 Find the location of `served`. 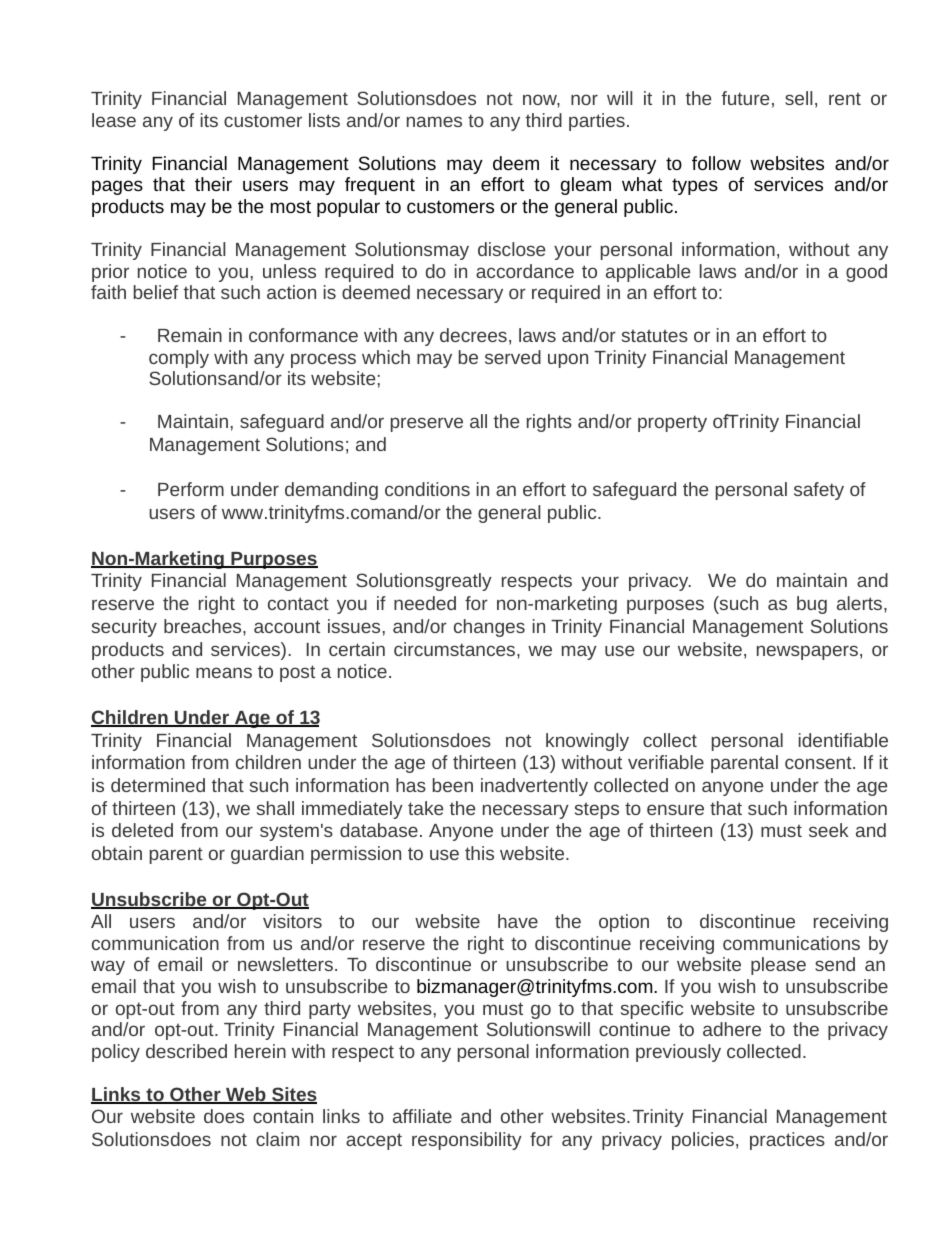

served is located at coordinates (513, 357).
